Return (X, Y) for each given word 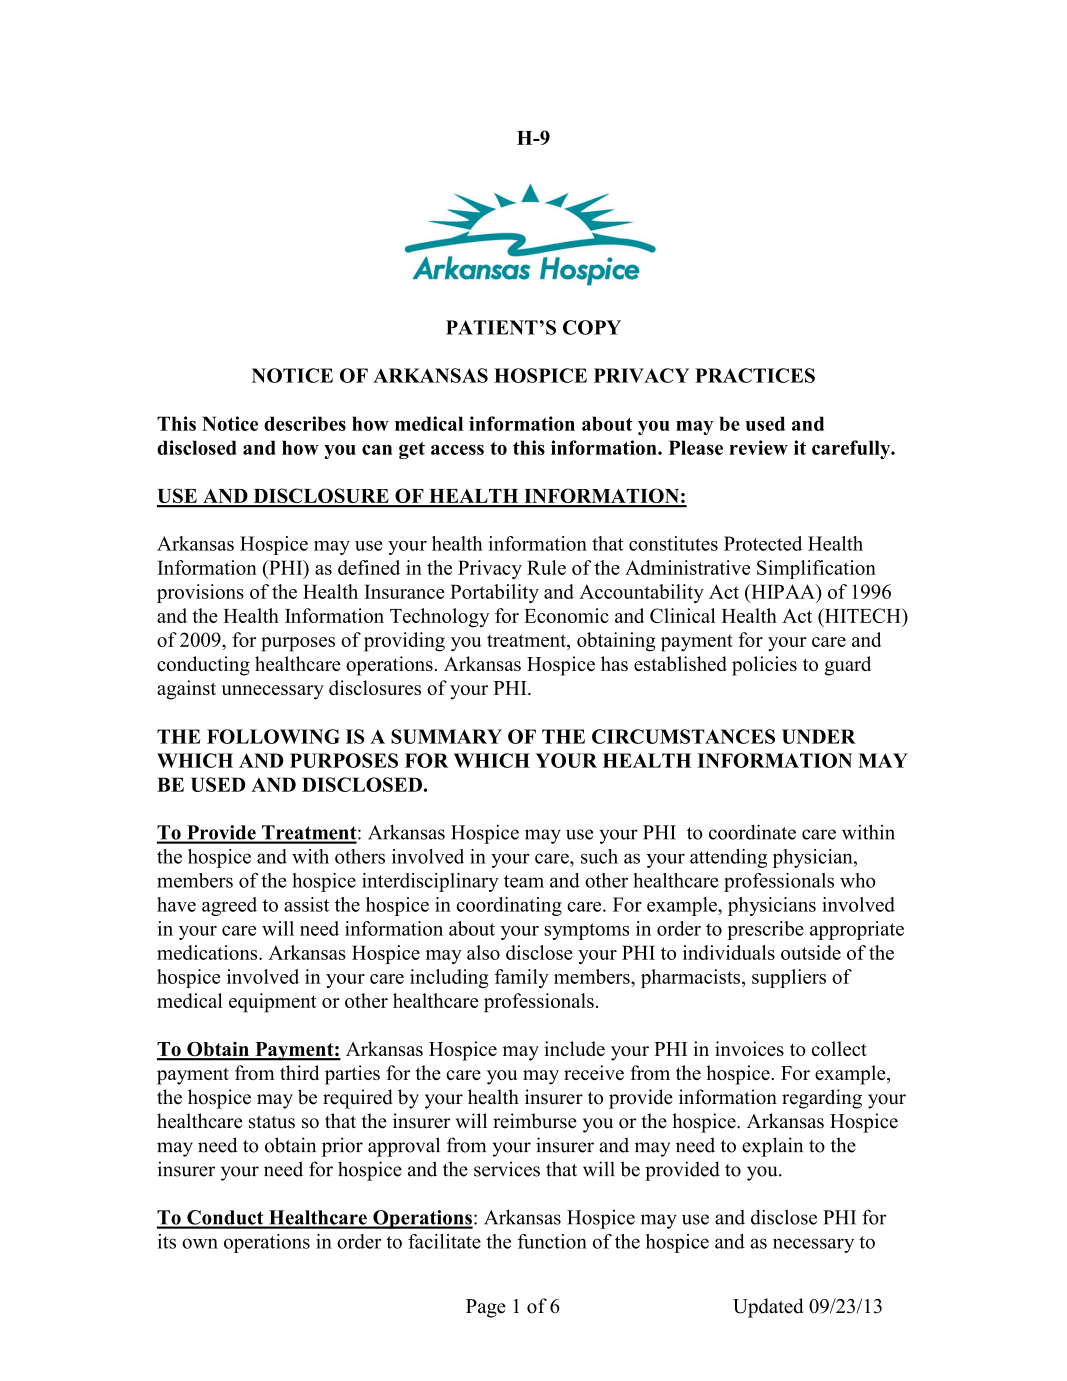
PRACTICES (755, 375)
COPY (592, 327)
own (200, 1243)
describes (305, 423)
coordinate (752, 832)
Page (486, 1308)
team (524, 881)
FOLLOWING (273, 736)
